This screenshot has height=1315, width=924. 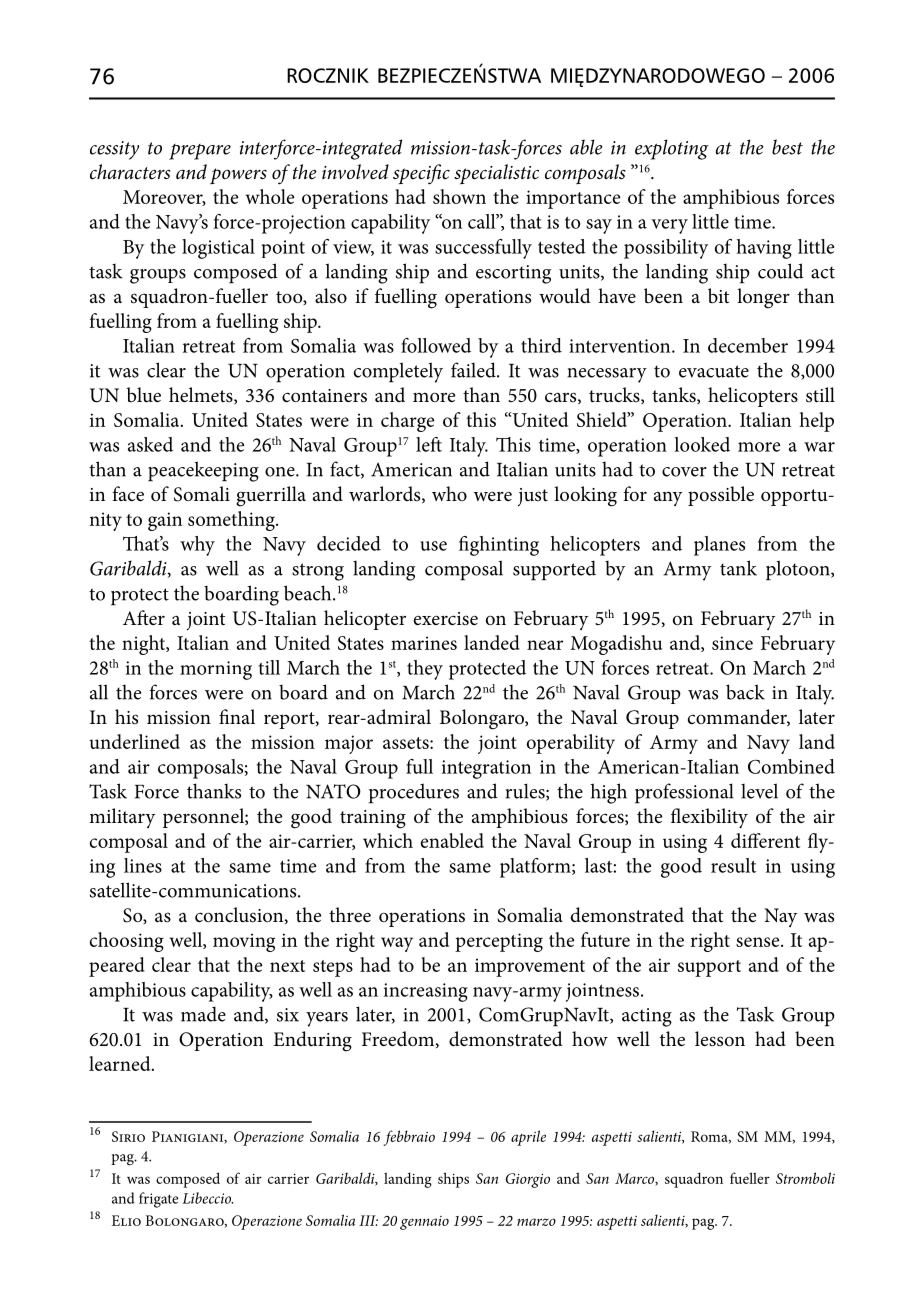 I want to click on lesson, so click(x=720, y=1039).
